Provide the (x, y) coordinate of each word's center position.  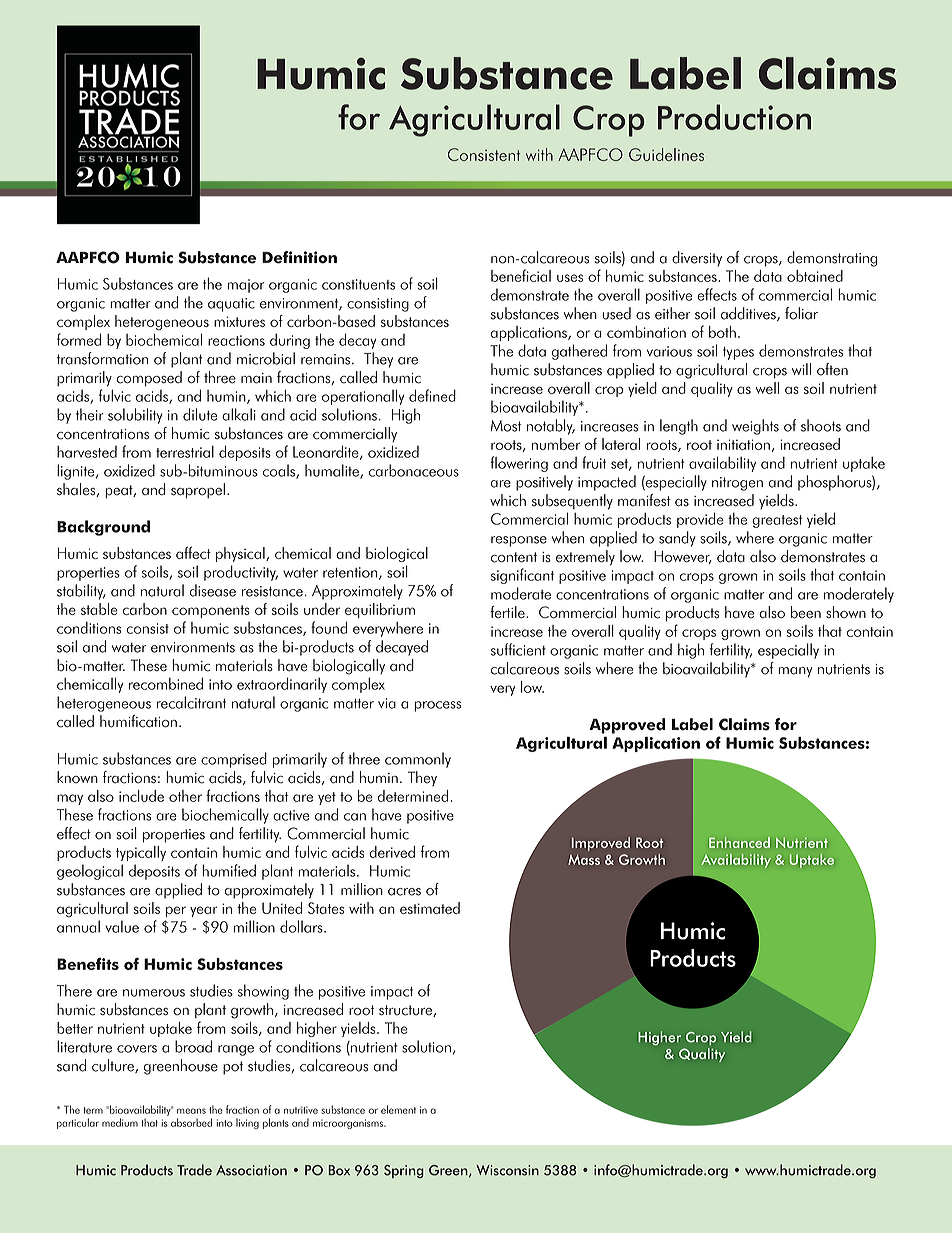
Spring (404, 1171)
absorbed (191, 1122)
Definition (299, 257)
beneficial (521, 275)
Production (734, 117)
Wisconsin (507, 1170)
